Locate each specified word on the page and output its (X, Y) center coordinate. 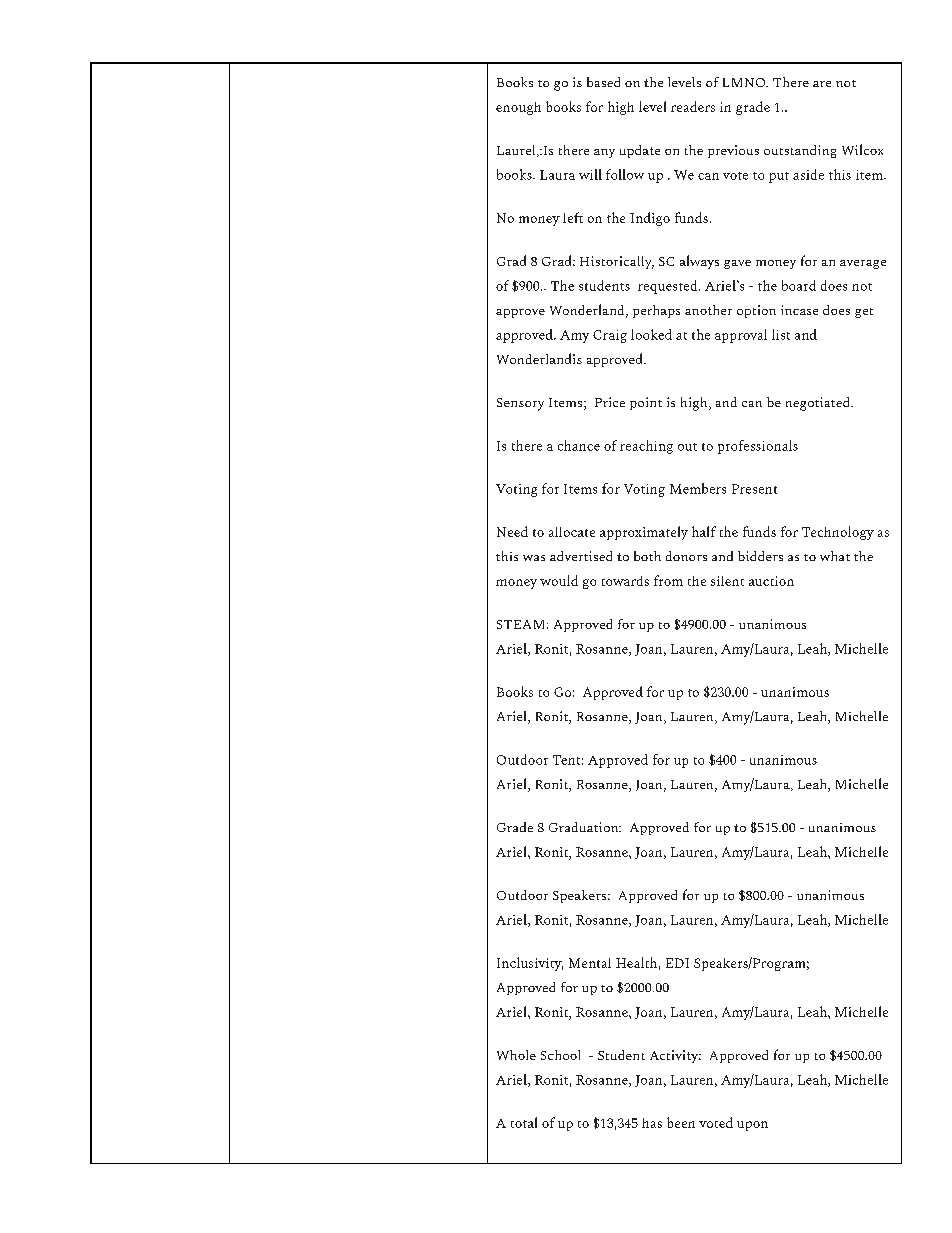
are (822, 84)
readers (693, 106)
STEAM (520, 624)
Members (698, 488)
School (560, 1055)
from (668, 580)
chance (579, 445)
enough (518, 108)
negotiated (819, 404)
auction (771, 581)
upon (752, 1126)
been (681, 1122)
